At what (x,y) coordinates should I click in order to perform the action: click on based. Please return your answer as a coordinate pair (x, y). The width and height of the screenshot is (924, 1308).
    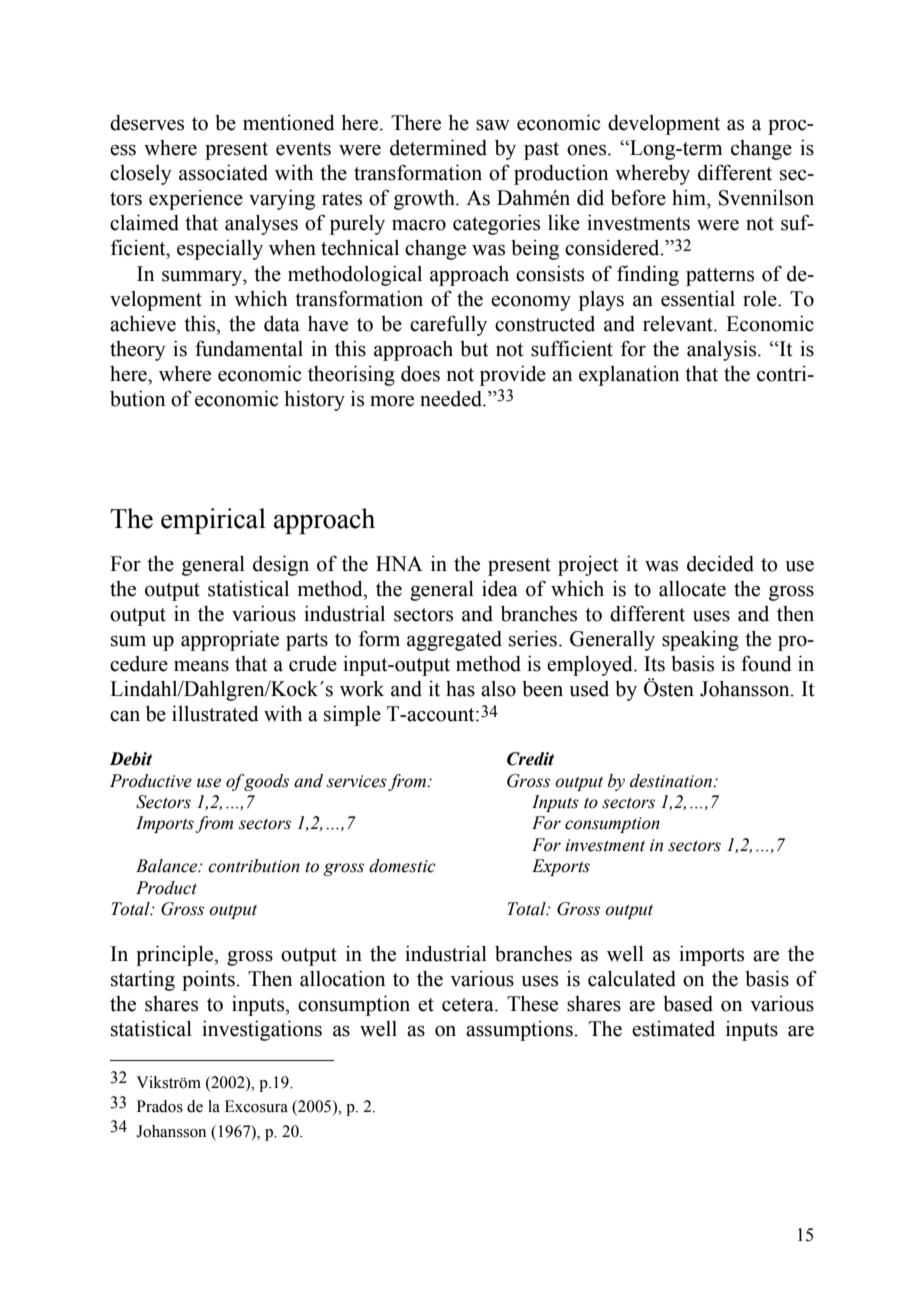
    Looking at the image, I should click on (688, 1004).
